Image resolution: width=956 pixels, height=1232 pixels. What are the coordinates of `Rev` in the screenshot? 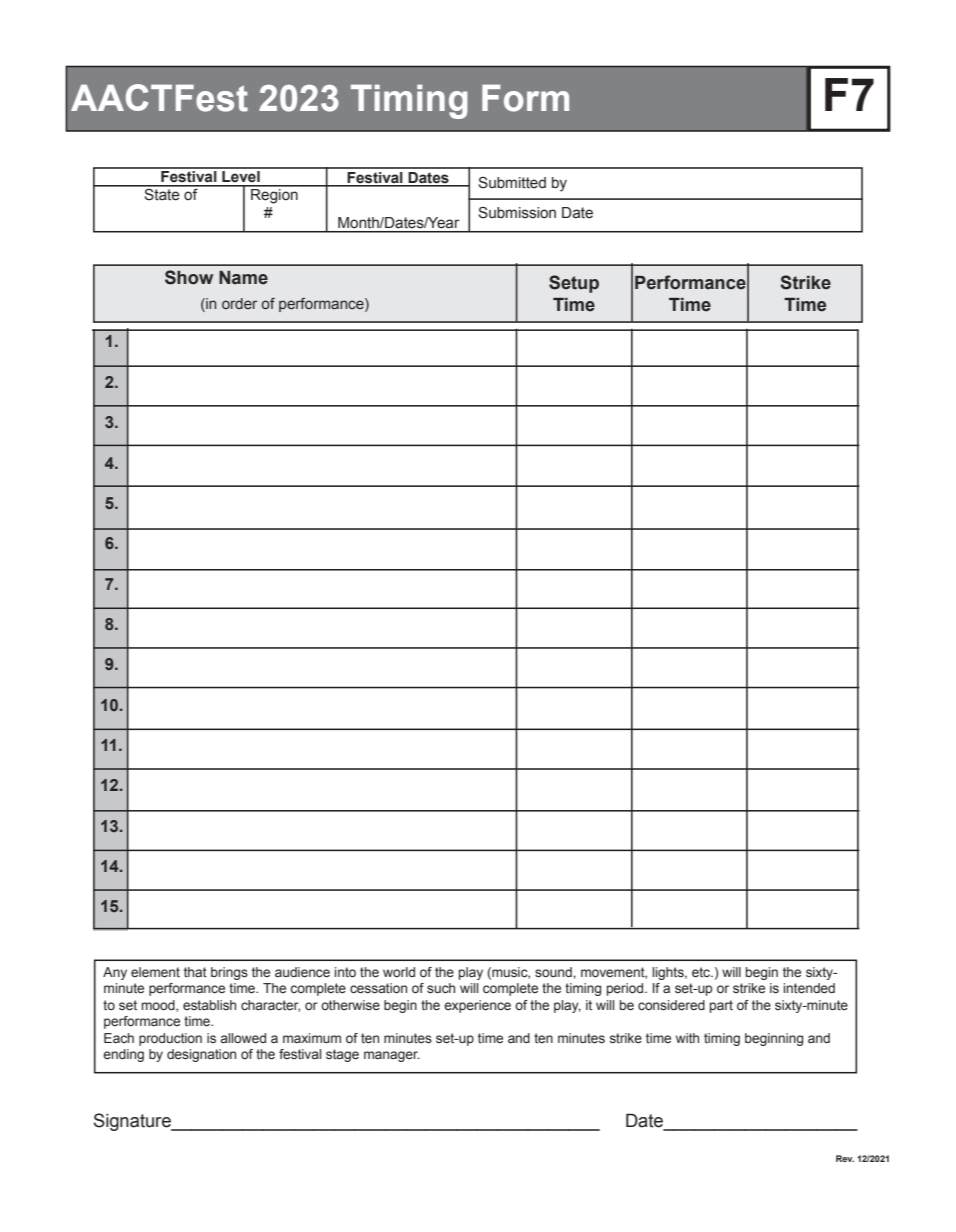 It's located at (845, 1158).
